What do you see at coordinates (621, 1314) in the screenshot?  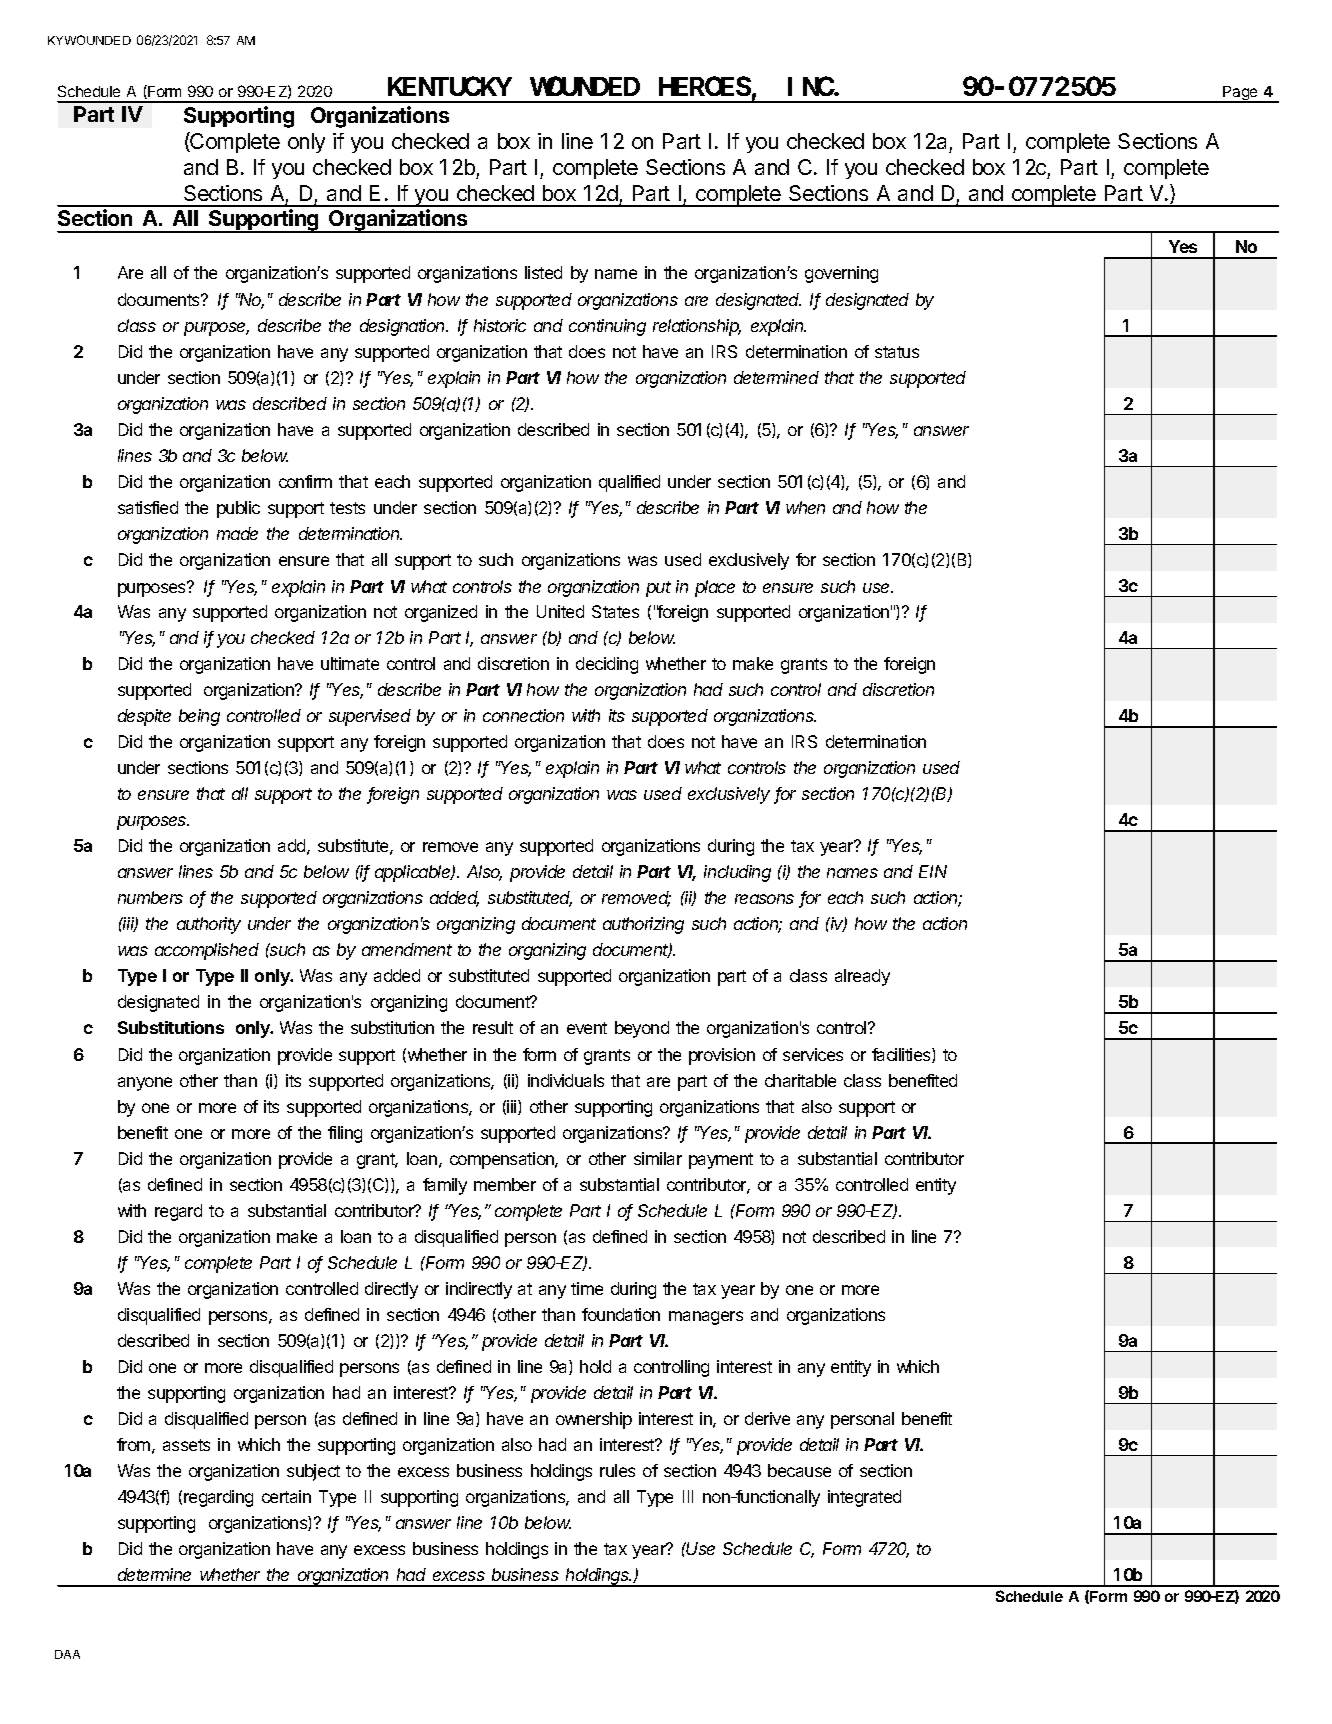 I see `foundation` at bounding box center [621, 1314].
